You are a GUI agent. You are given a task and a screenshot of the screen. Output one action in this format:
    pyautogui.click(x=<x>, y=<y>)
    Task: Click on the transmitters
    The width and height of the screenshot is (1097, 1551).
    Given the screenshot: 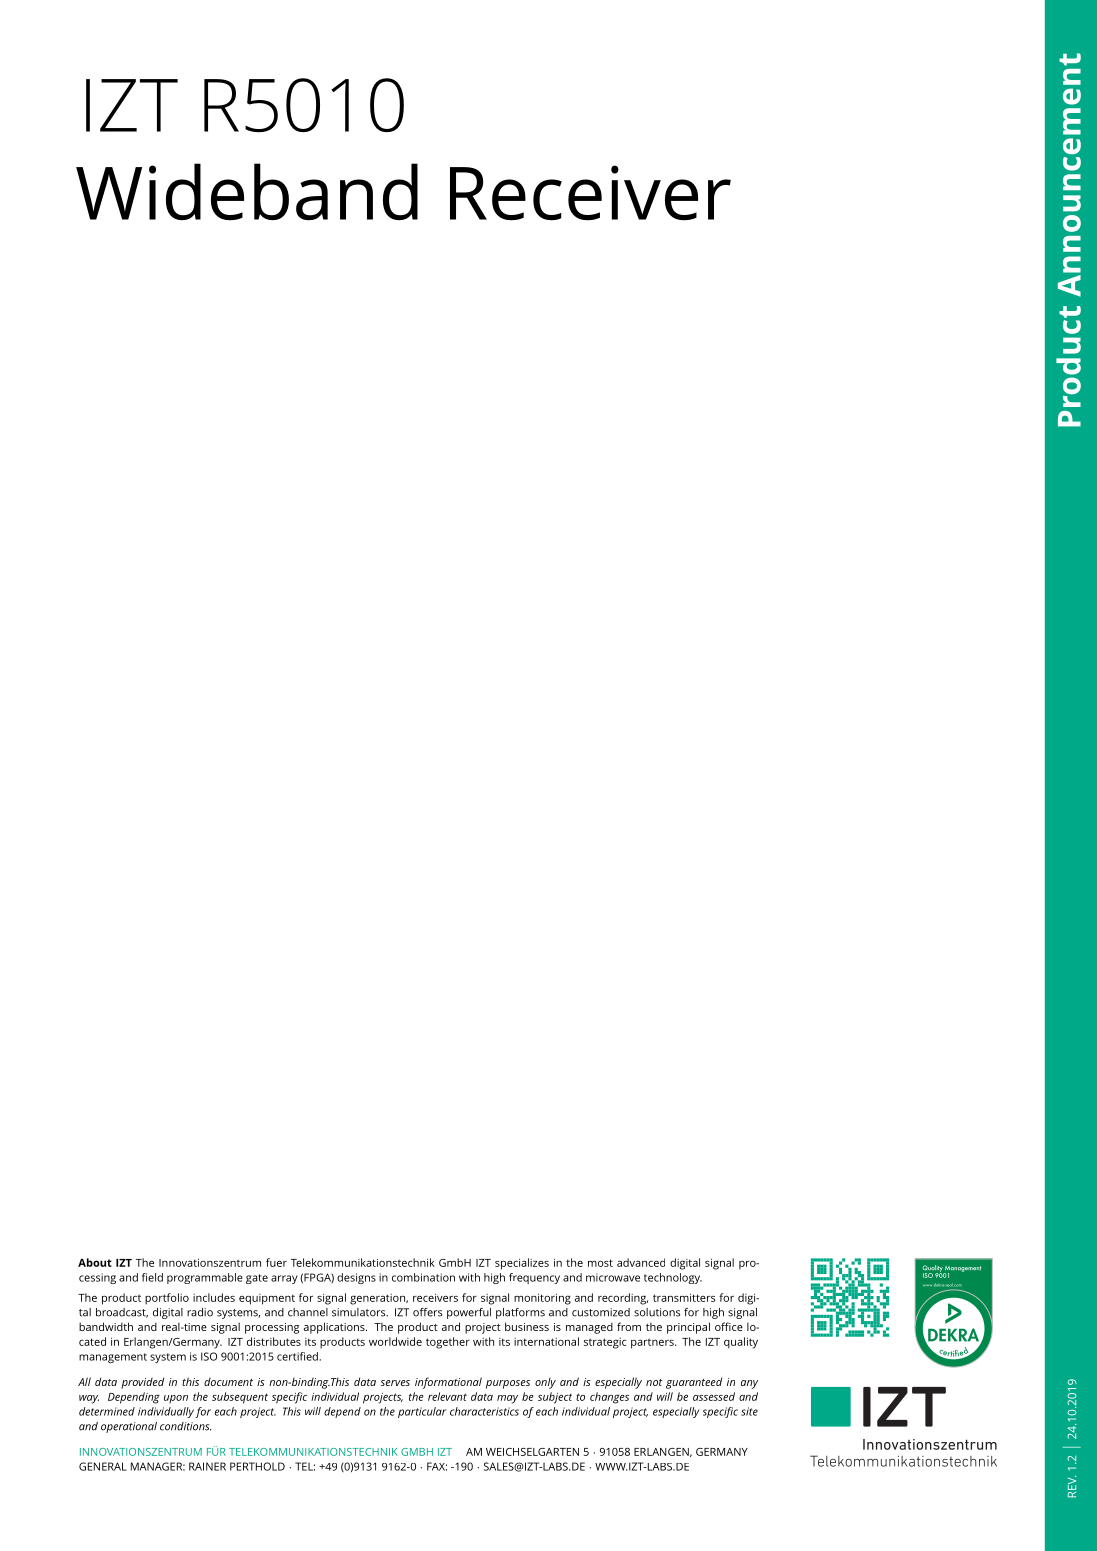 What is the action you would take?
    pyautogui.click(x=684, y=1297)
